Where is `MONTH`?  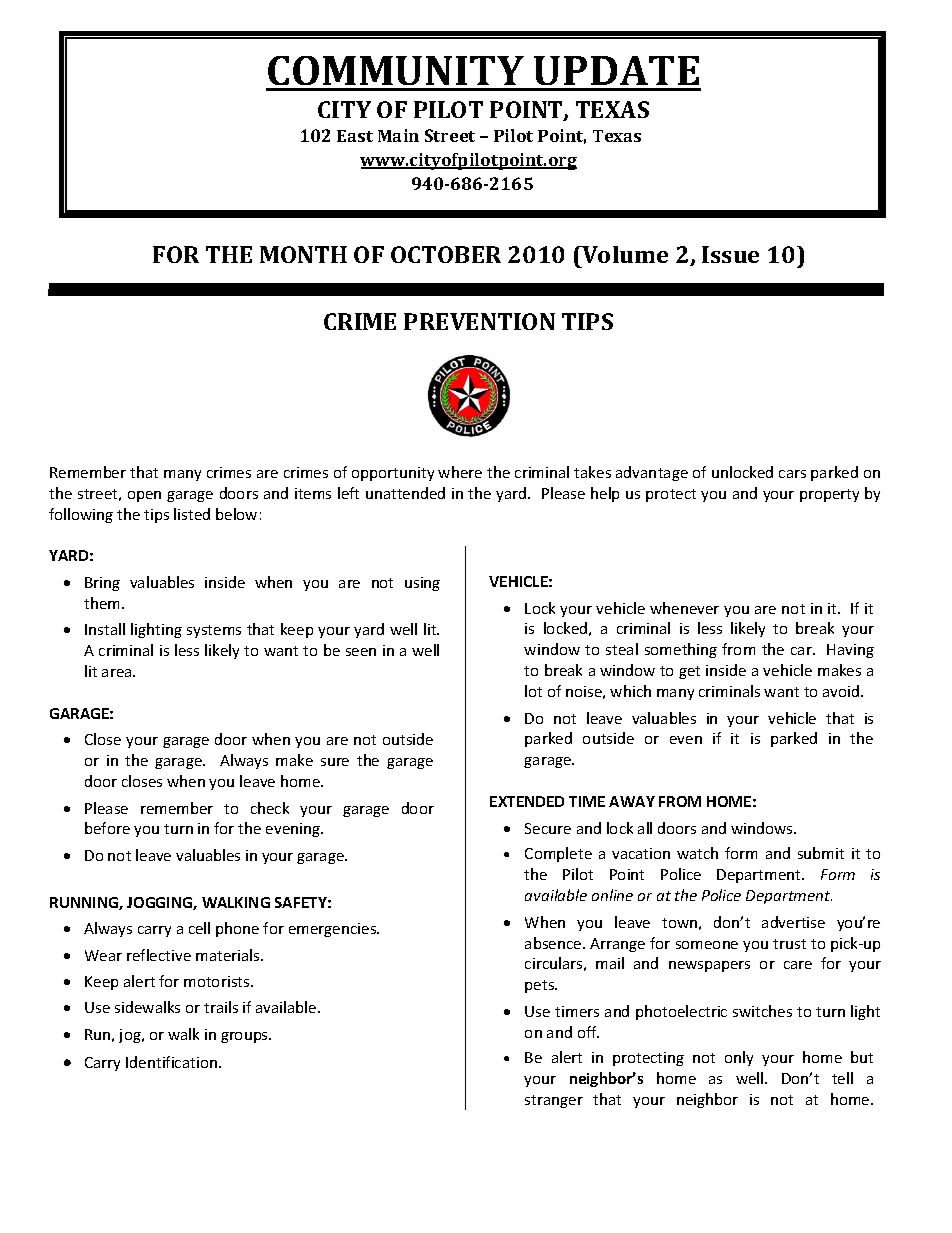 MONTH is located at coordinates (303, 254).
